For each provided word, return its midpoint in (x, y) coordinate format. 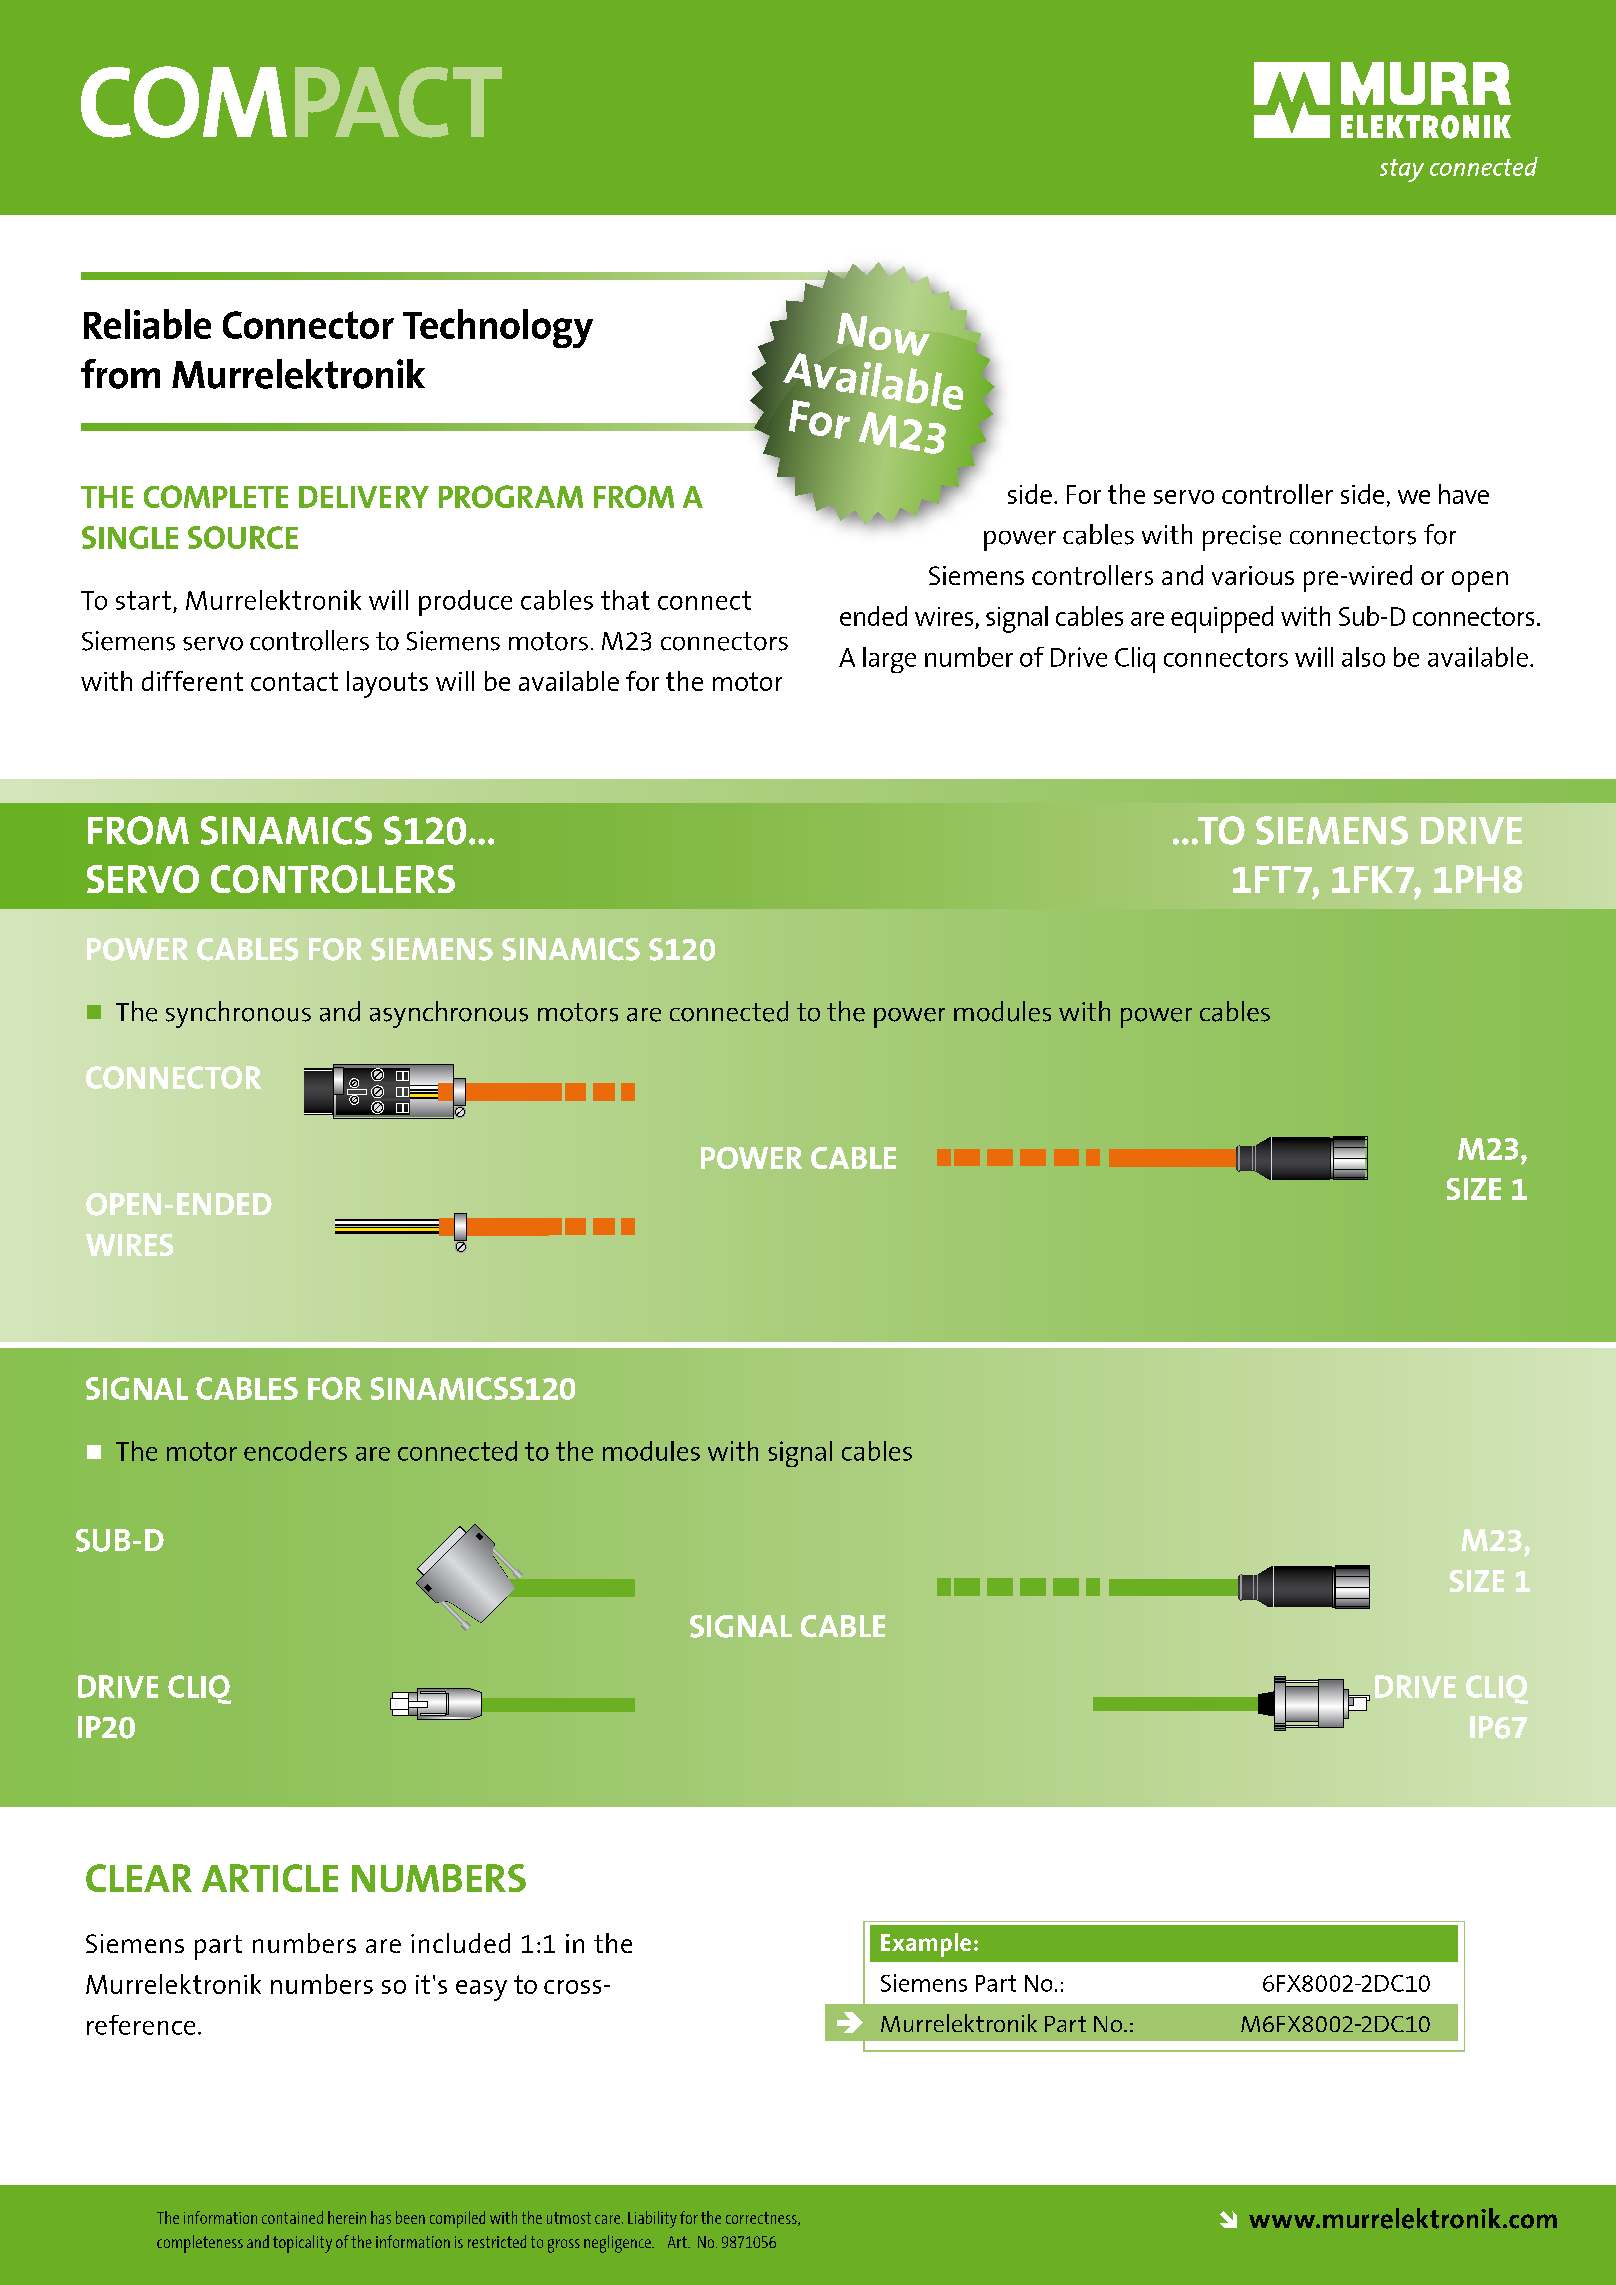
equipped (1222, 619)
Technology (498, 328)
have (1464, 494)
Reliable (147, 324)
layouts (387, 684)
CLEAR (139, 1878)
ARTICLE (270, 1878)
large (889, 660)
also (1363, 657)
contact (294, 681)
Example (926, 1945)
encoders (295, 1451)
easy (481, 1990)
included (460, 1943)
